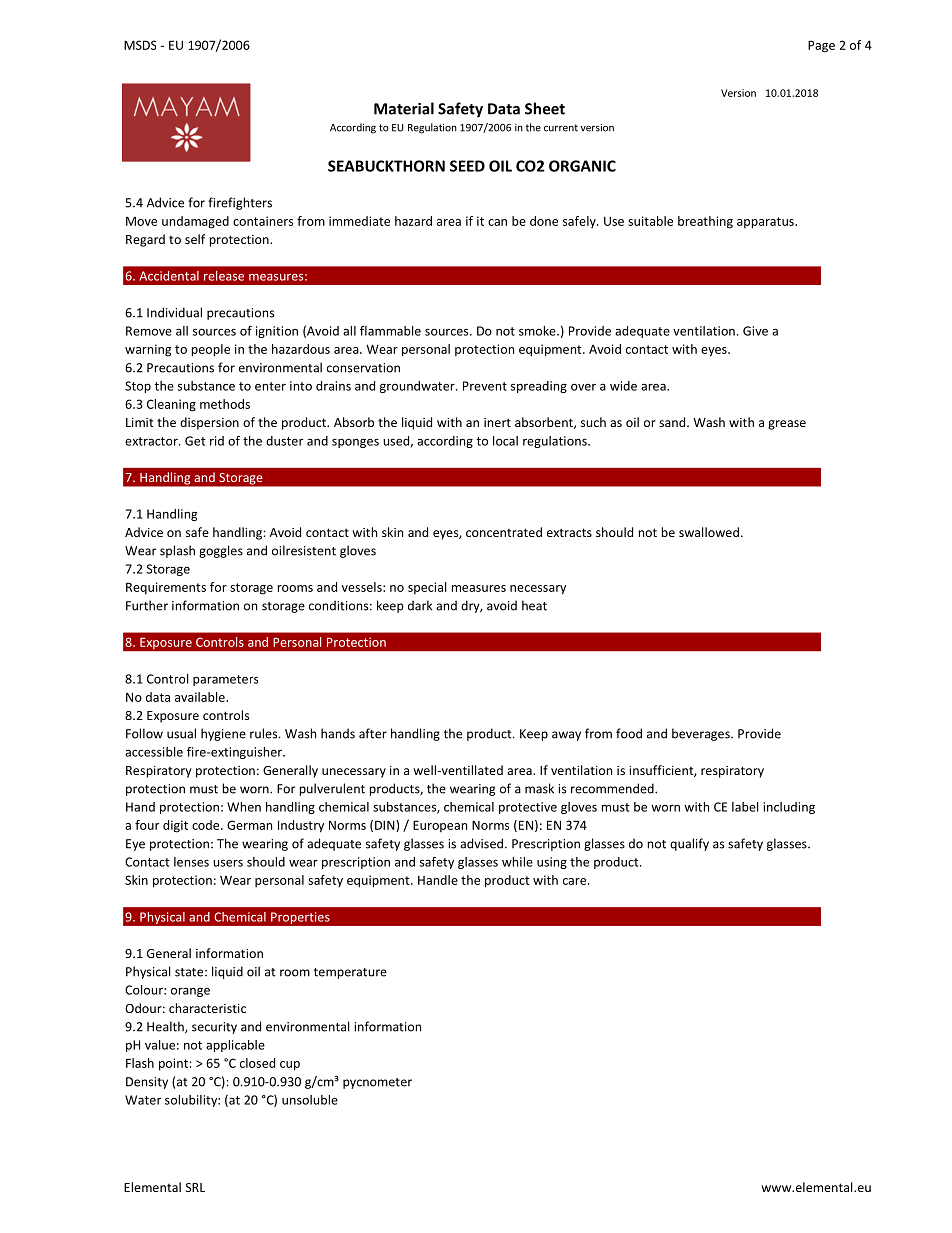 Image resolution: width=952 pixels, height=1233 pixels. What do you see at coordinates (195, 1187) in the document?
I see `SRL` at bounding box center [195, 1187].
